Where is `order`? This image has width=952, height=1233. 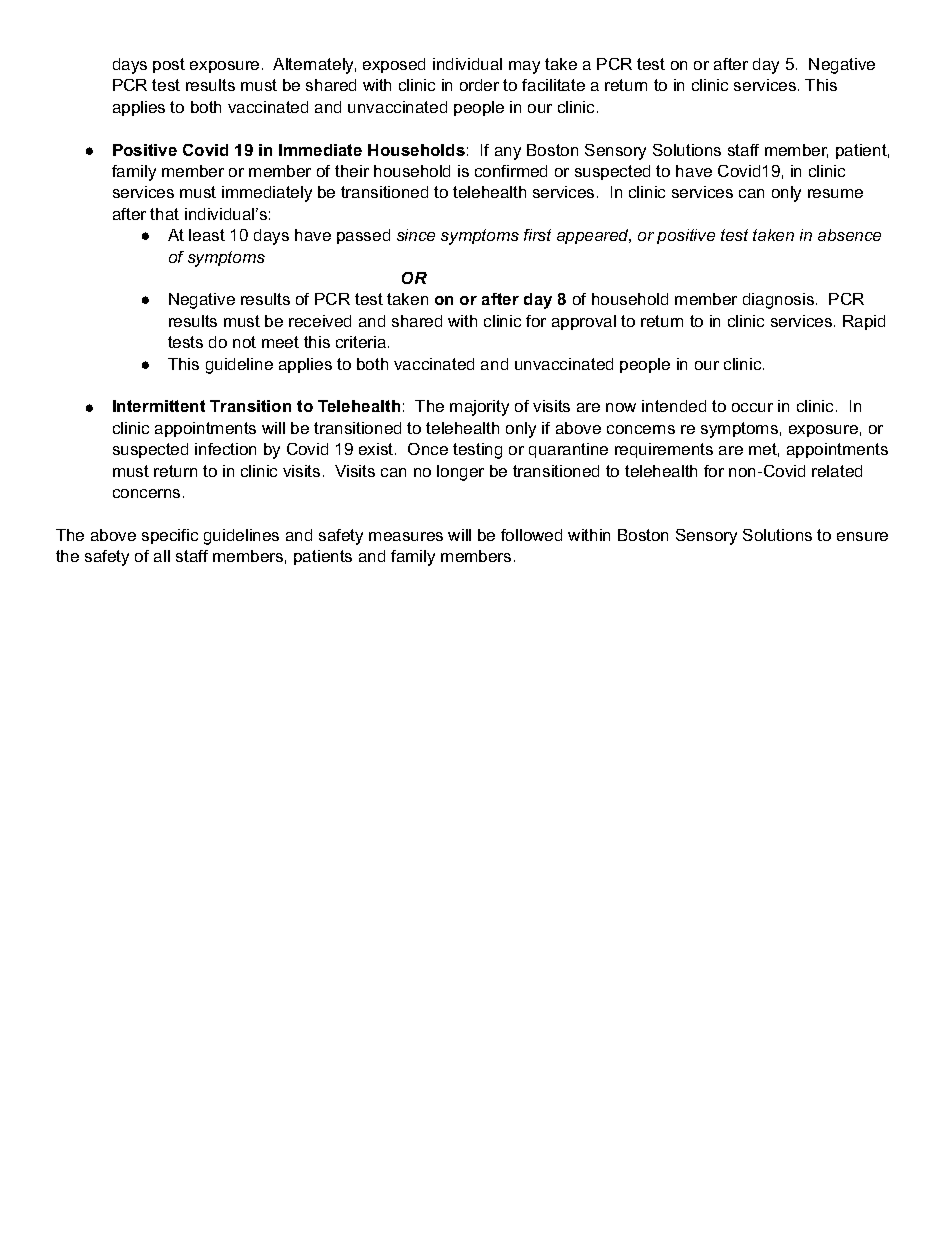
order is located at coordinates (479, 85).
